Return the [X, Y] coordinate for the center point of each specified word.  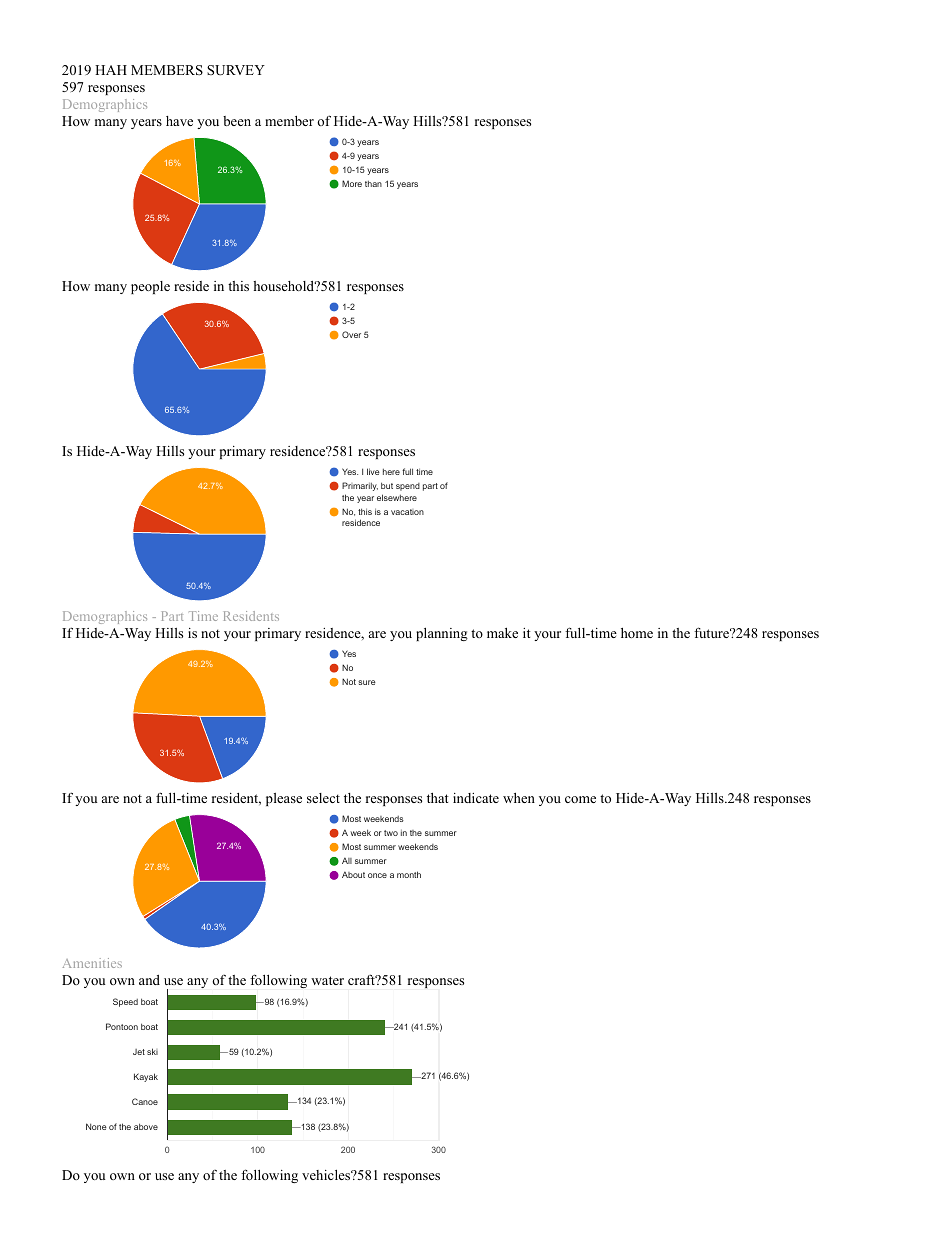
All [347, 860]
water [327, 980]
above [146, 1126]
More [352, 183]
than [373, 183]
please [284, 799]
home [637, 633]
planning [442, 634]
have [179, 121]
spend [408, 487]
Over [351, 334]
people [150, 287]
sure [367, 682]
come [580, 799]
